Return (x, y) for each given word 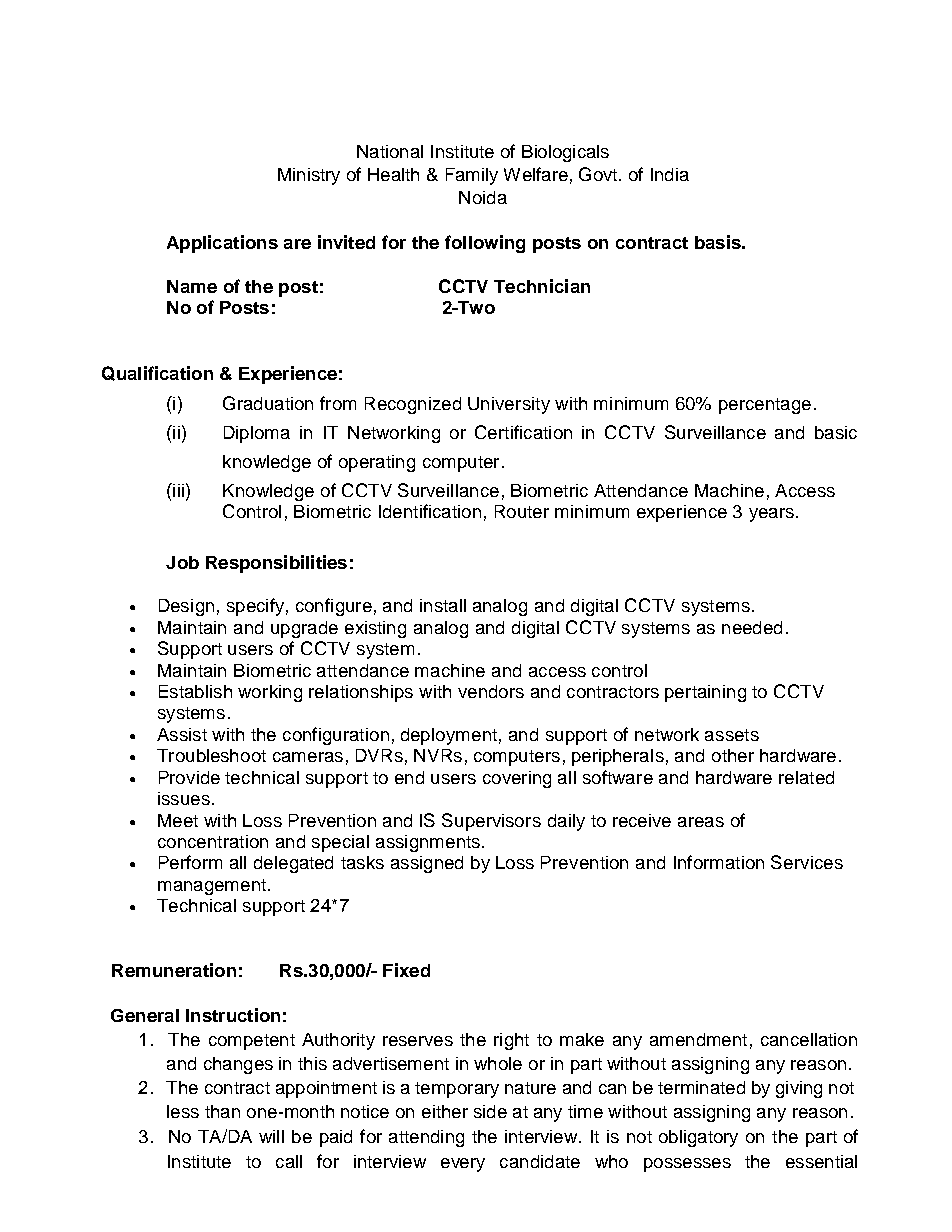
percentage (765, 406)
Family (472, 176)
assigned (427, 864)
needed (752, 627)
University (509, 405)
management (212, 887)
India (670, 174)
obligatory (698, 1138)
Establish (195, 691)
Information (719, 862)
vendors (491, 691)
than (222, 1111)
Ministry (309, 176)
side (490, 1111)
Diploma (257, 434)
